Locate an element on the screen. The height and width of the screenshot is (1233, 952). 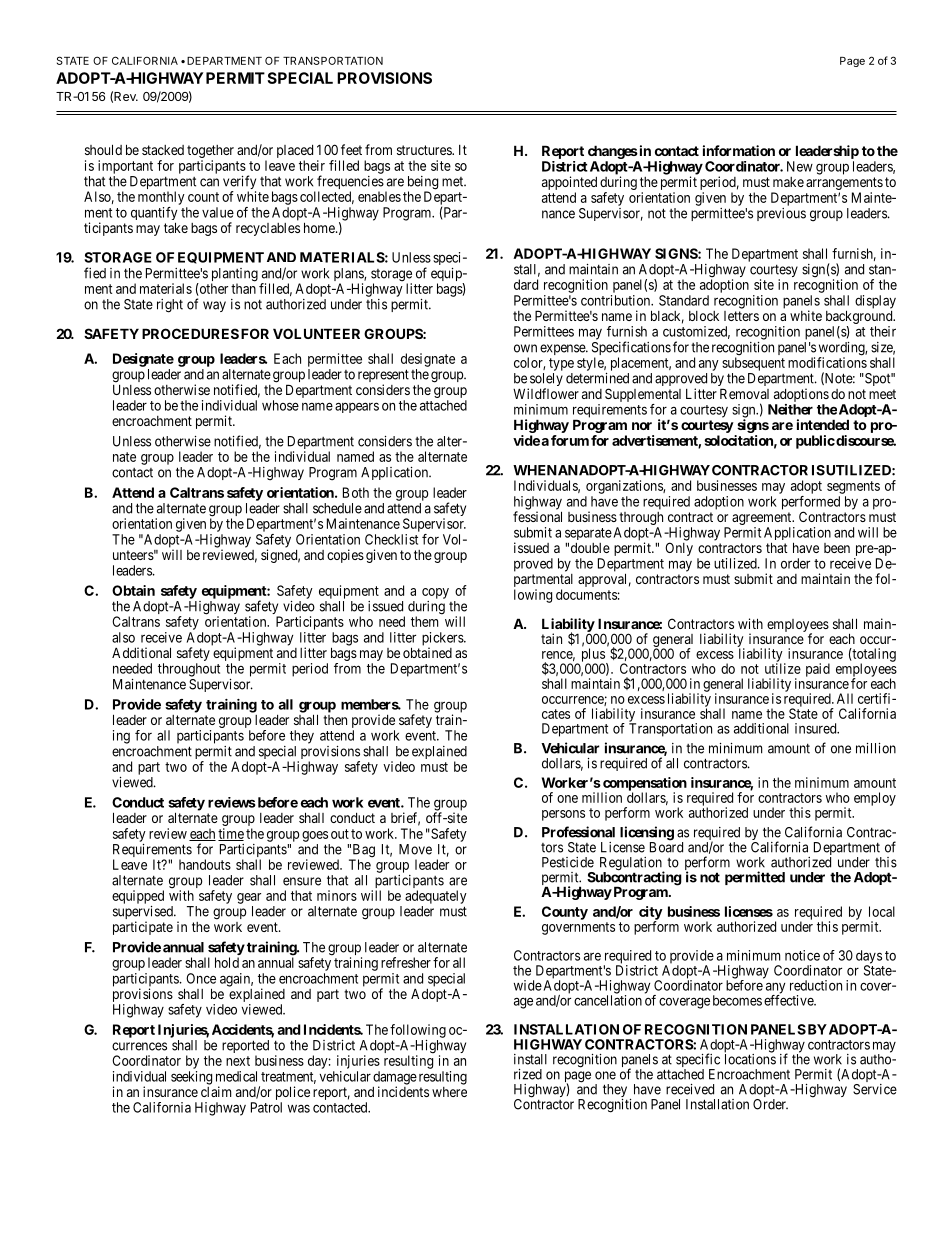
intended is located at coordinates (823, 424).
